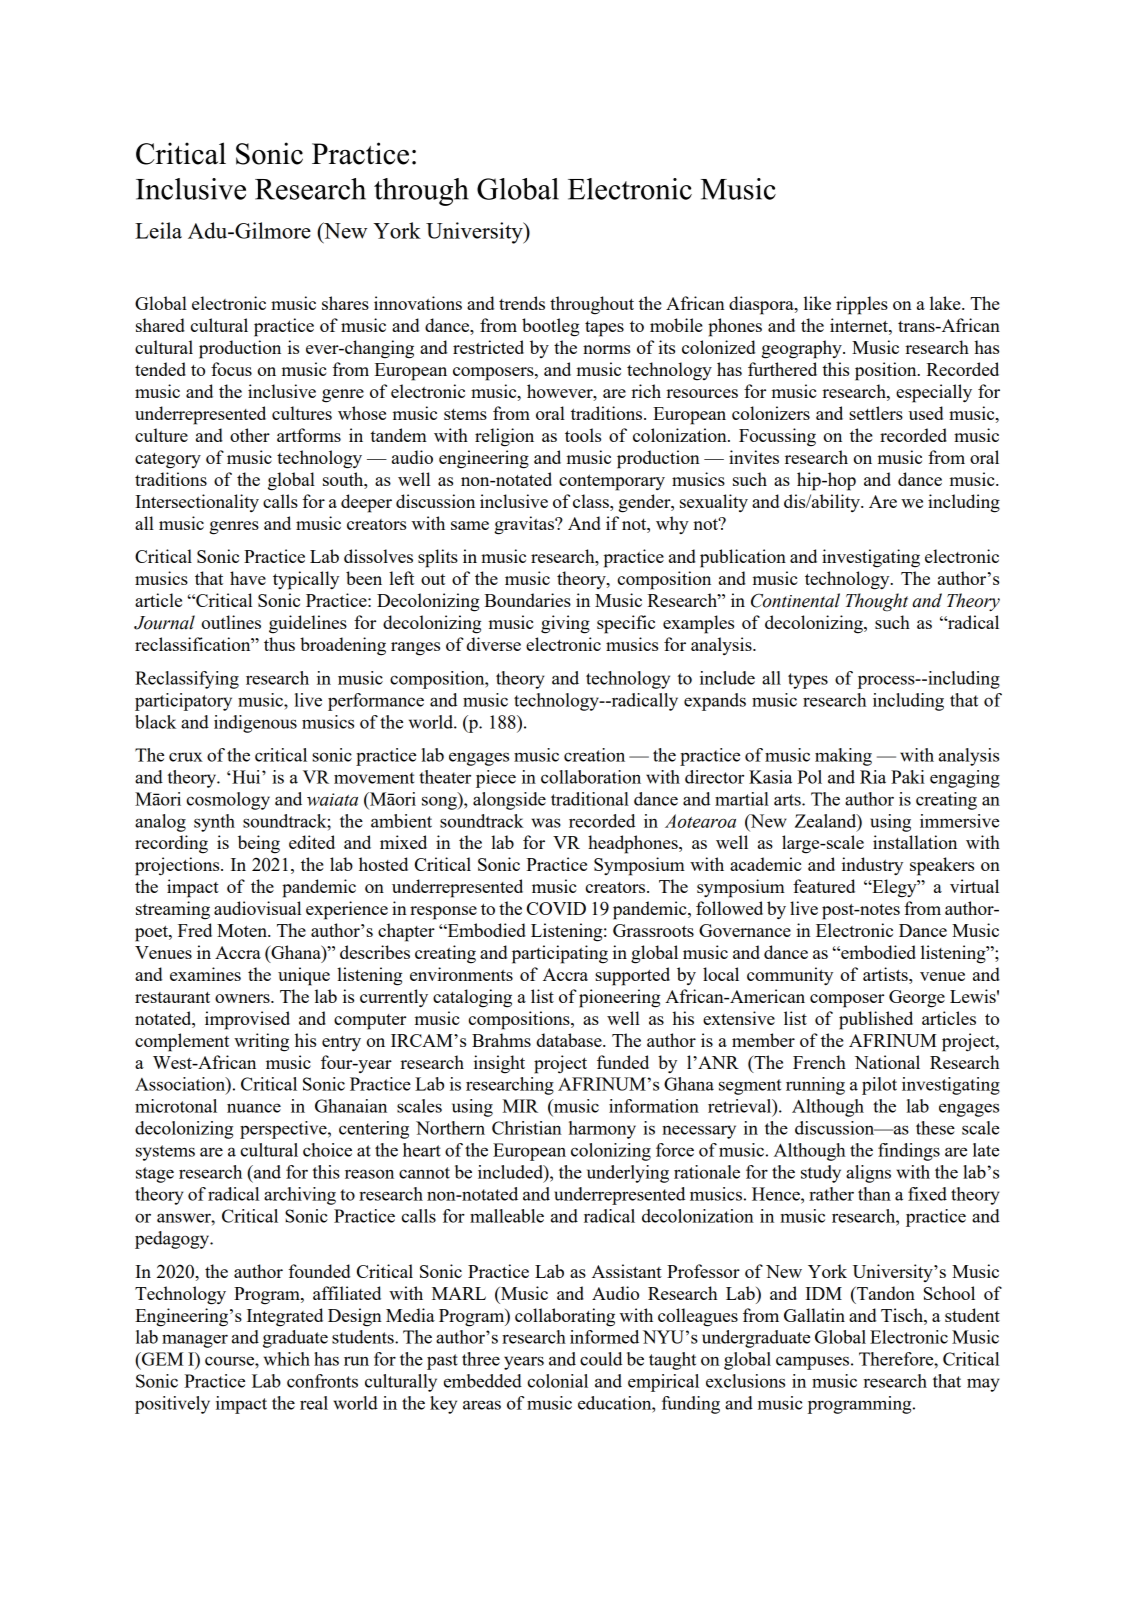  I want to click on pilot, so click(879, 1086).
